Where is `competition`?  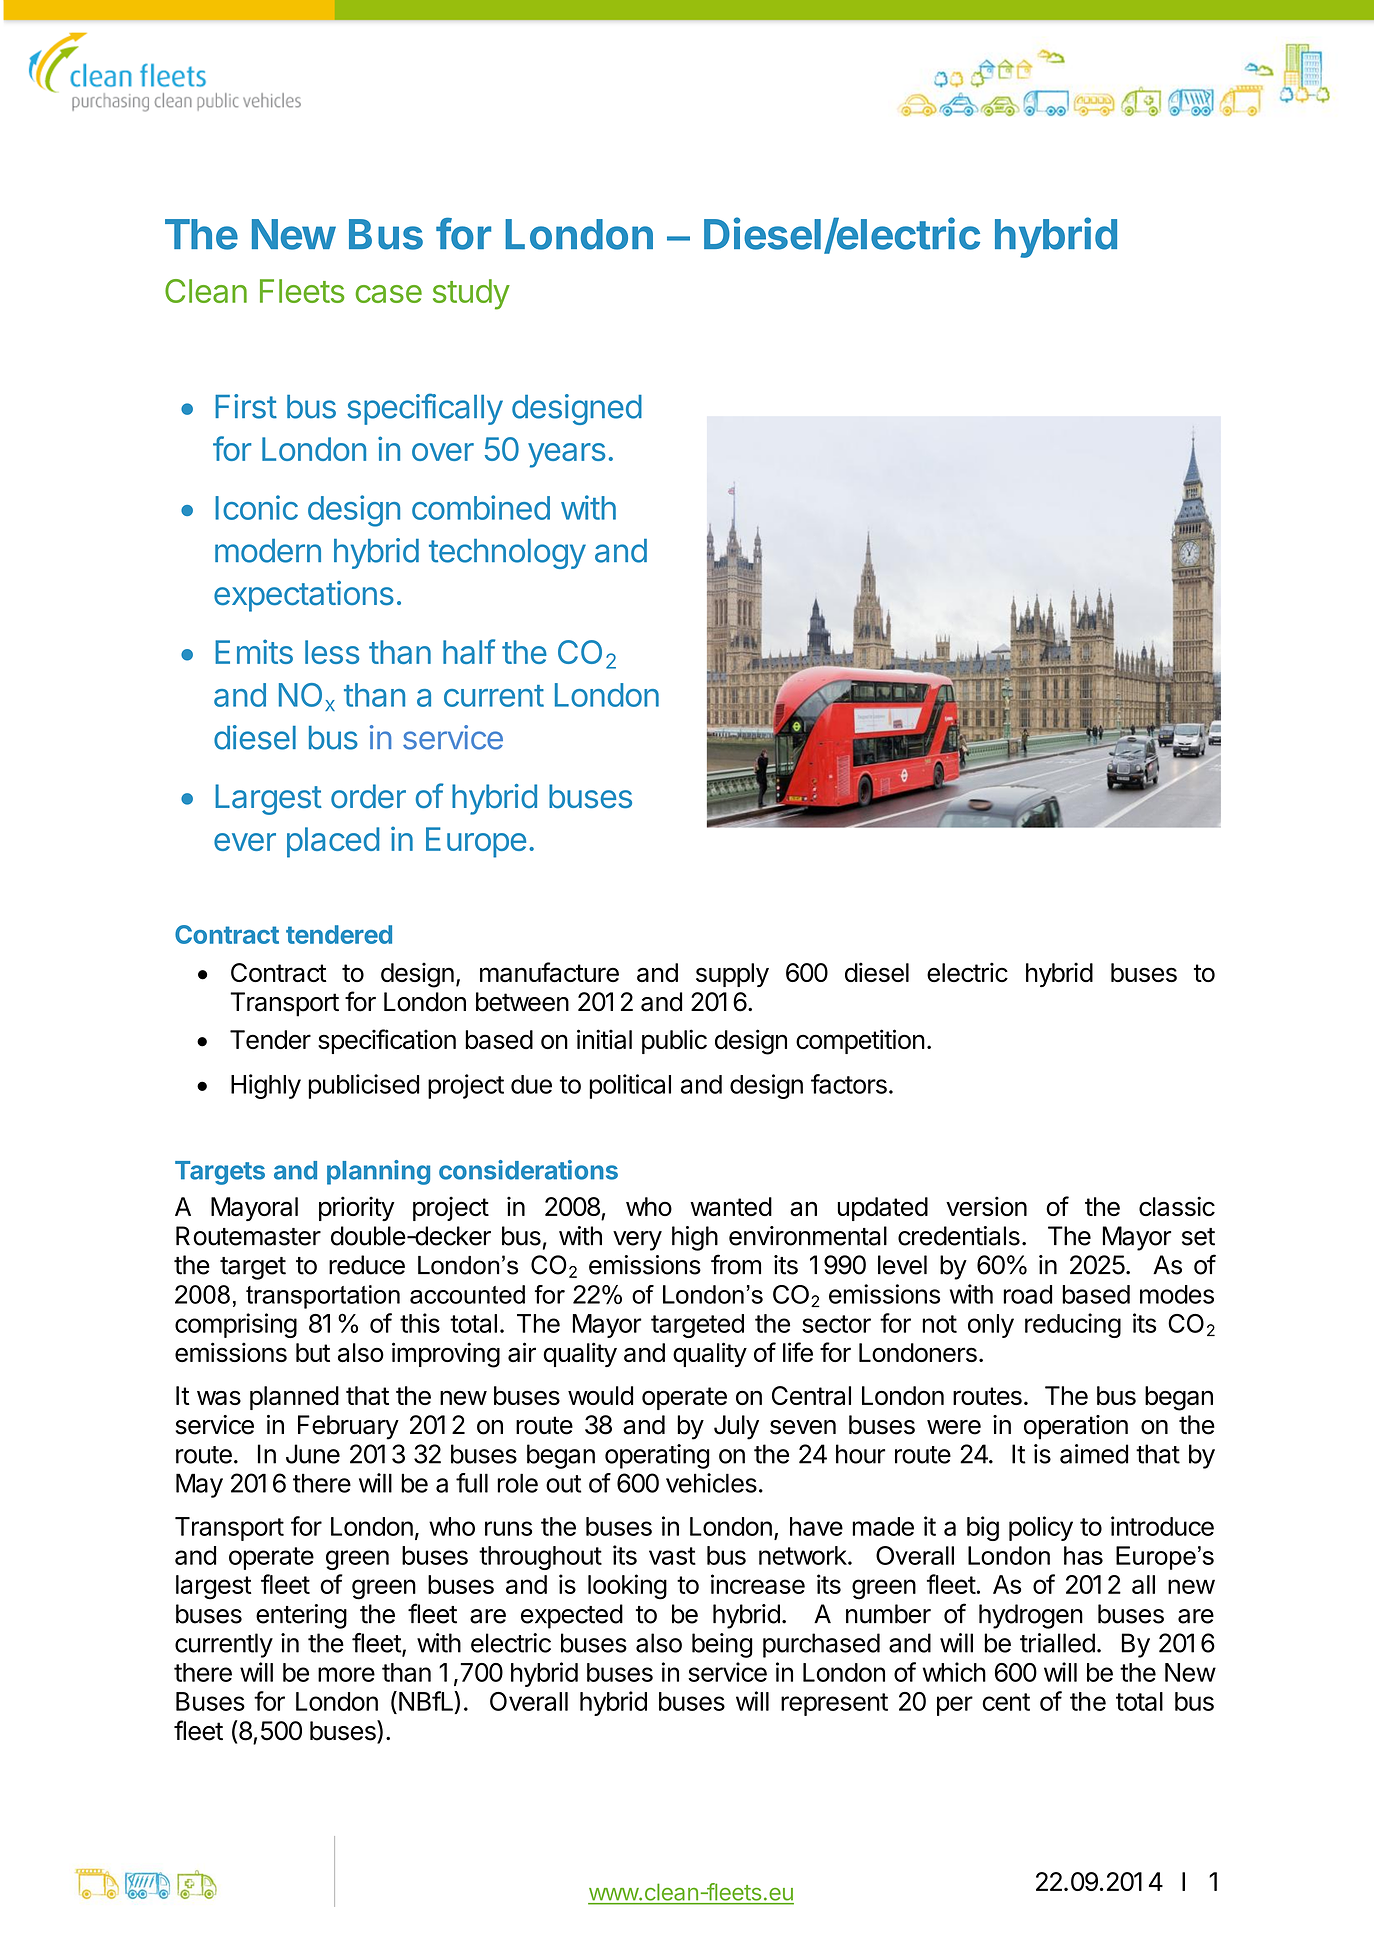 competition is located at coordinates (860, 1041).
